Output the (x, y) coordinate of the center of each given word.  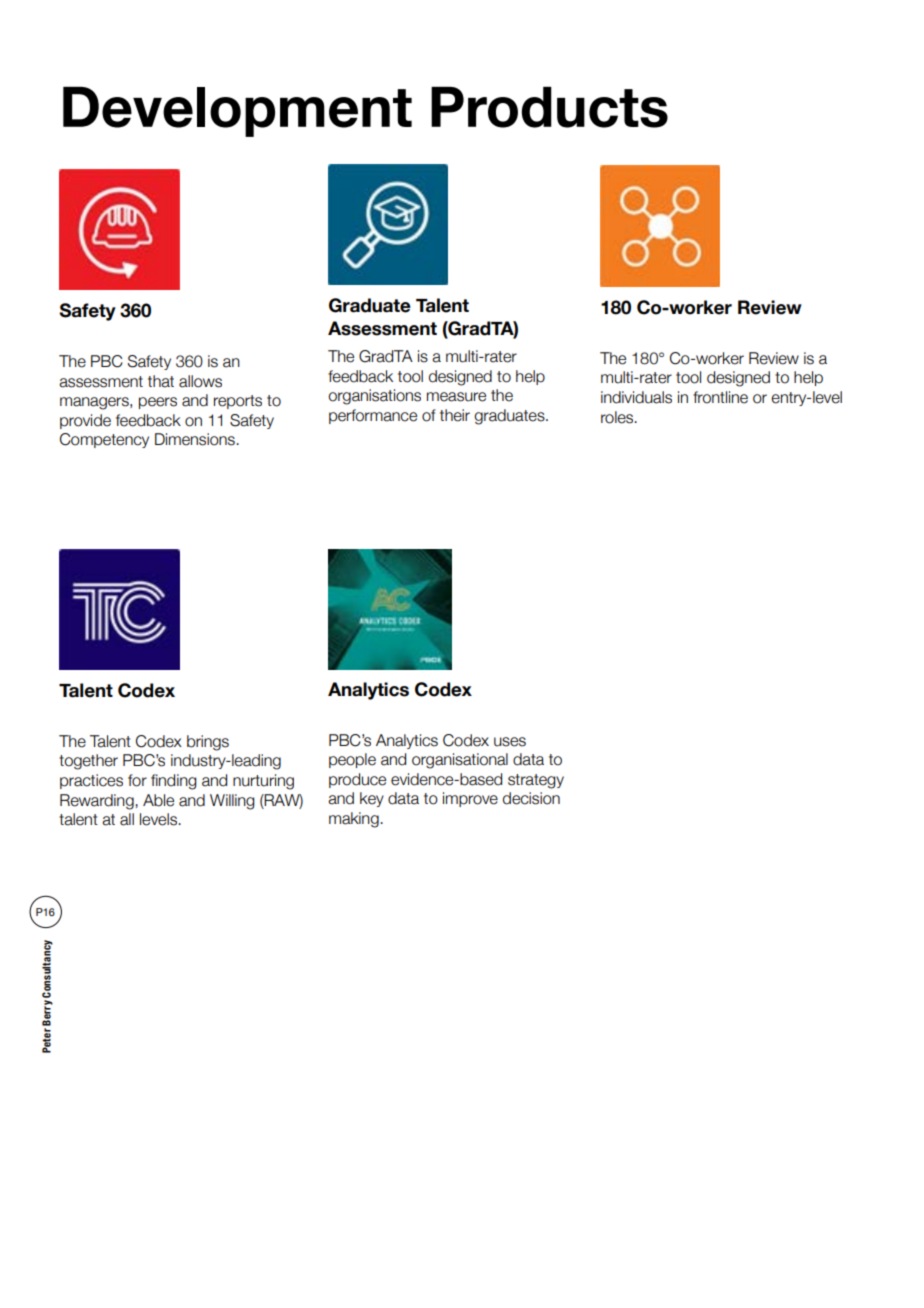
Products (549, 107)
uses (510, 742)
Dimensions (196, 439)
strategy (536, 781)
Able (158, 800)
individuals (636, 397)
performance (373, 416)
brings (208, 743)
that (161, 381)
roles (618, 417)
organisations (374, 397)
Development (237, 112)
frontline (720, 397)
